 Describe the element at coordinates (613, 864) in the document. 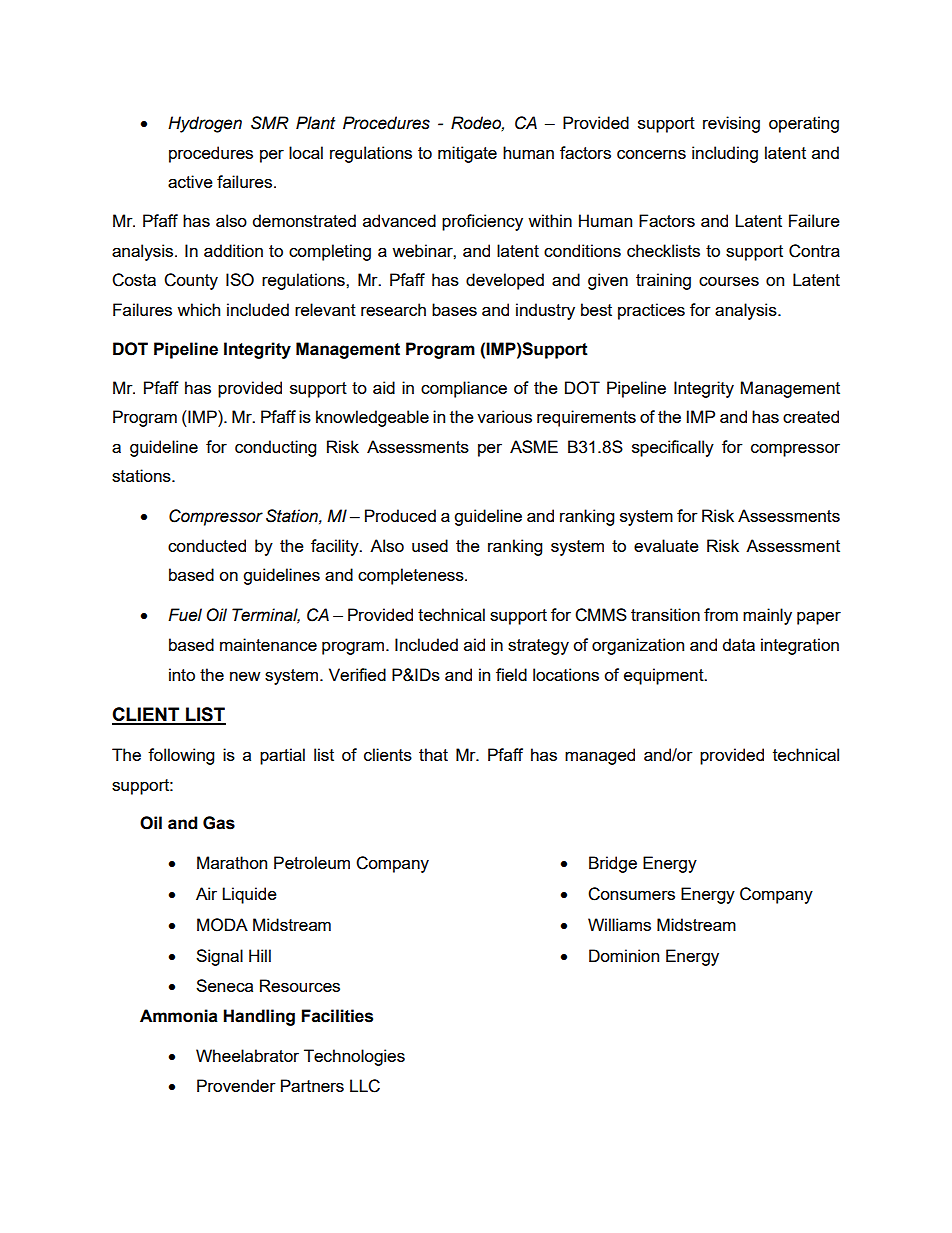

I see `Bridge` at that location.
